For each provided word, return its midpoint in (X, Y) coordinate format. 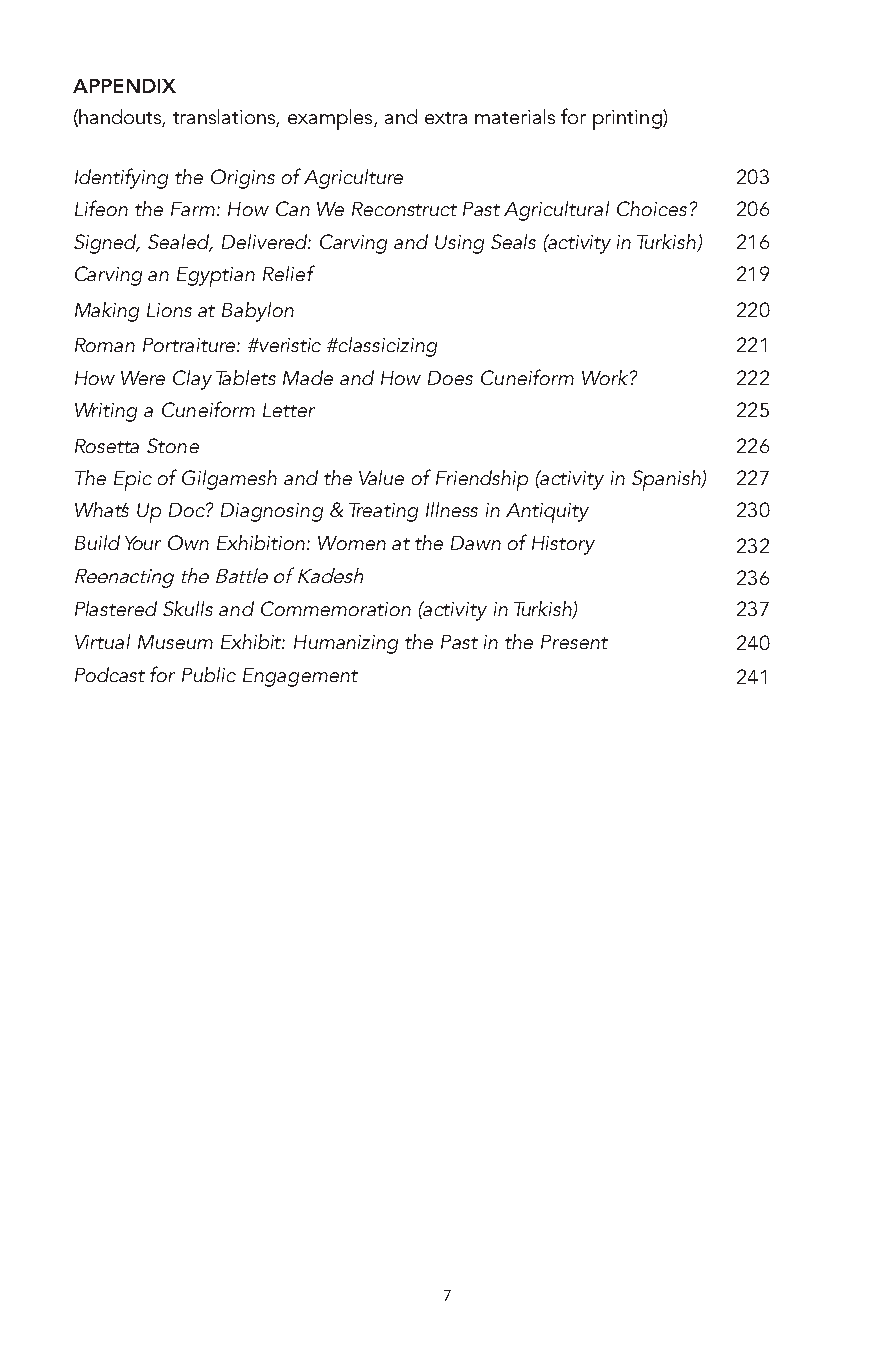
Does (450, 378)
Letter (289, 410)
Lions (169, 310)
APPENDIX (124, 86)
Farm (193, 209)
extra (446, 118)
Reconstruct (404, 209)
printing (628, 120)
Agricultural (556, 211)
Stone (173, 445)
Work (605, 377)
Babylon (258, 312)
